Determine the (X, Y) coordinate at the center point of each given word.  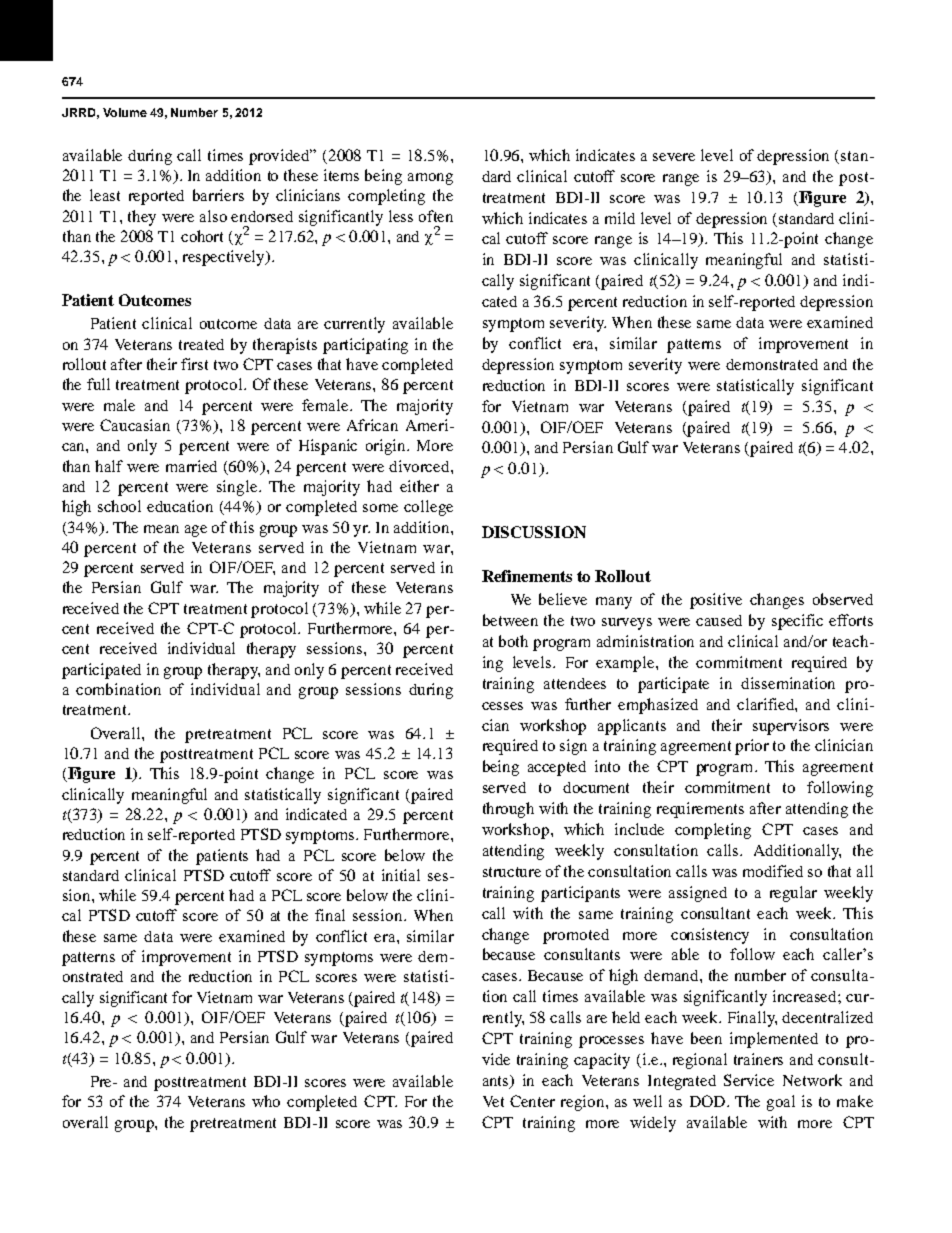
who (266, 1101)
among (430, 179)
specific (797, 622)
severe (674, 157)
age (196, 531)
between (510, 620)
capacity (602, 1061)
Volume (125, 112)
